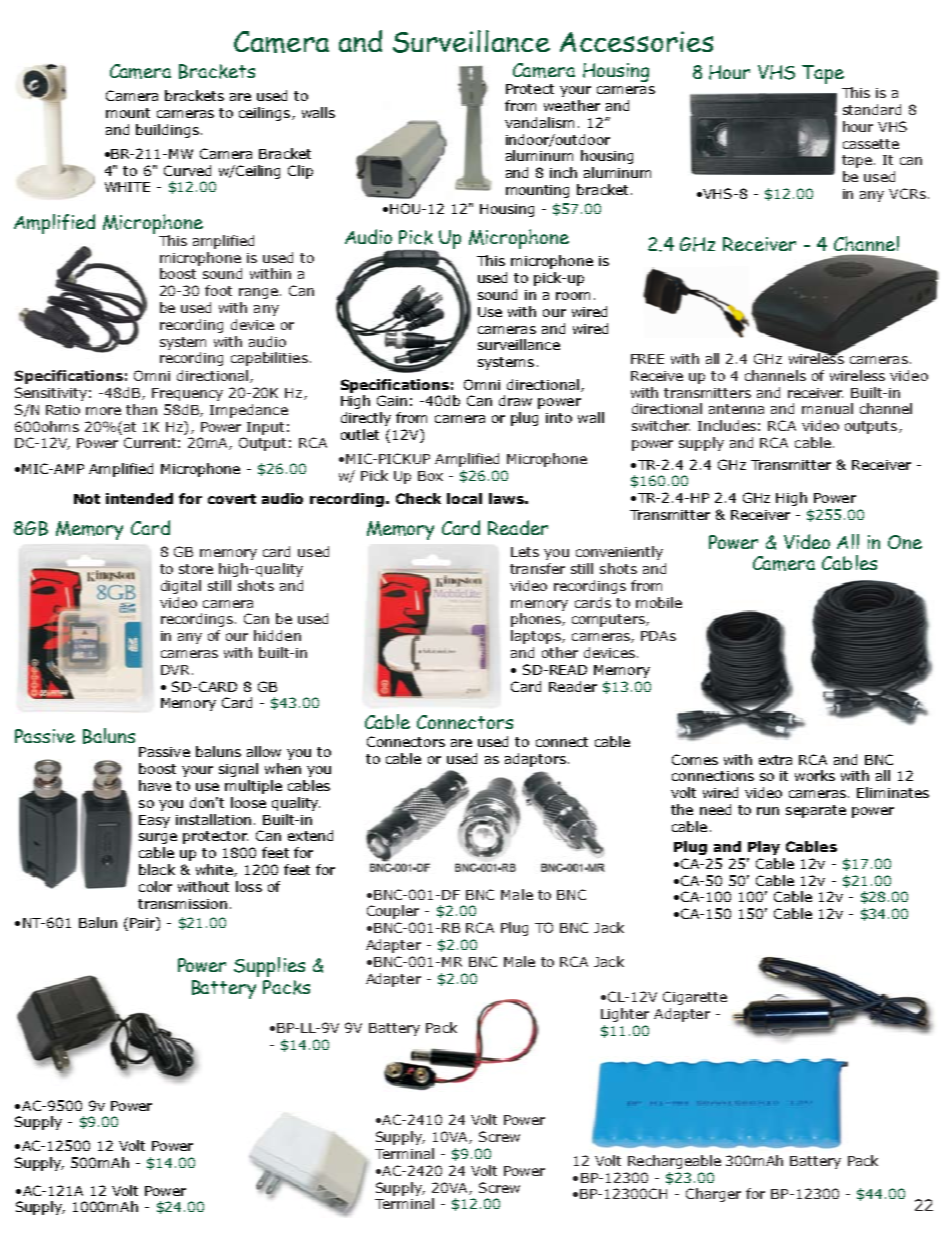 The width and height of the document is (952, 1233). Describe the element at coordinates (659, 602) in the document. I see `mobile` at that location.
